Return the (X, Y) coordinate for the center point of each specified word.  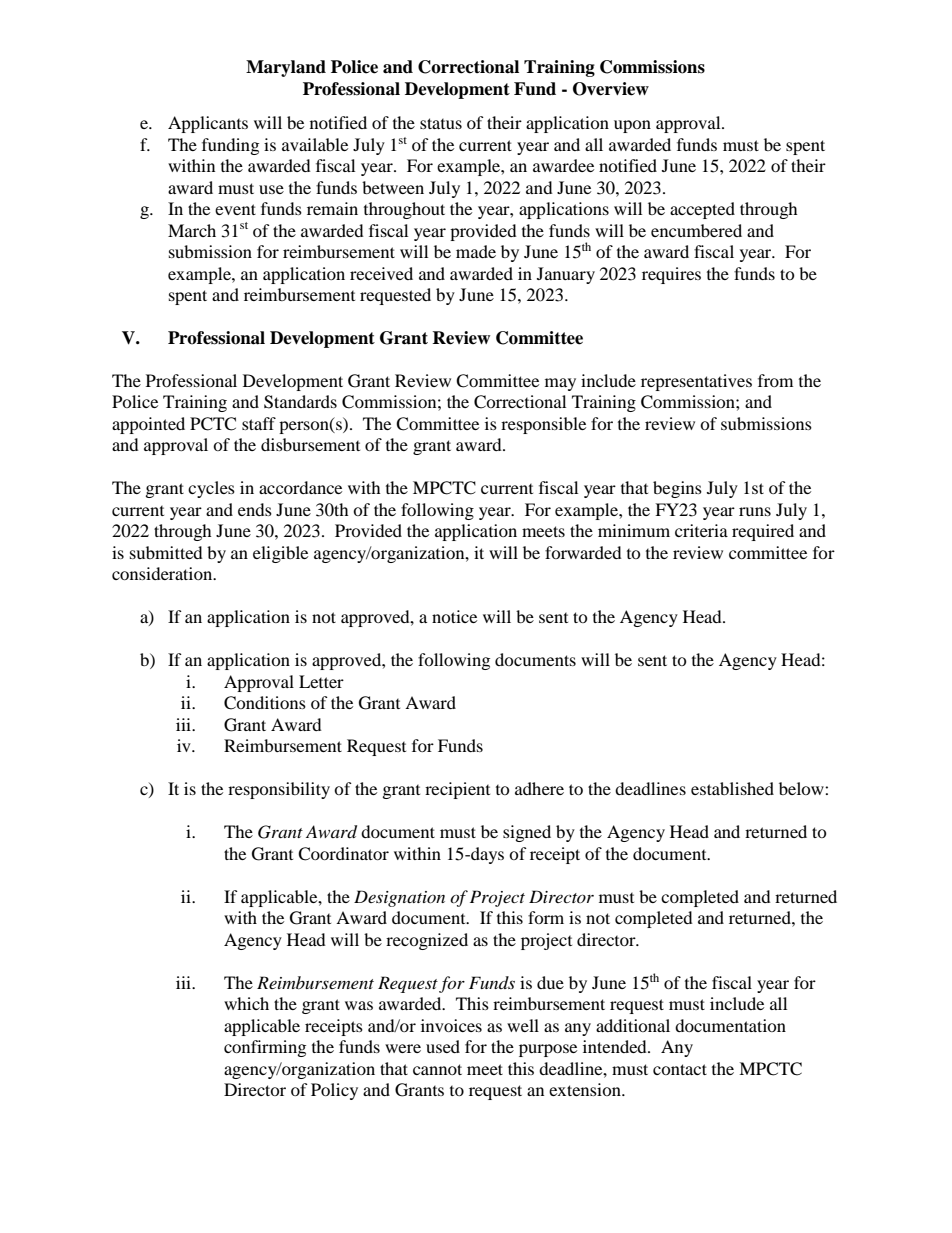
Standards (300, 402)
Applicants (208, 124)
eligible (280, 554)
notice (454, 616)
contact (680, 1069)
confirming (265, 1048)
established (732, 788)
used (443, 1046)
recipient (457, 790)
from (775, 380)
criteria (701, 530)
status (441, 123)
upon (632, 126)
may (560, 384)
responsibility (279, 790)
